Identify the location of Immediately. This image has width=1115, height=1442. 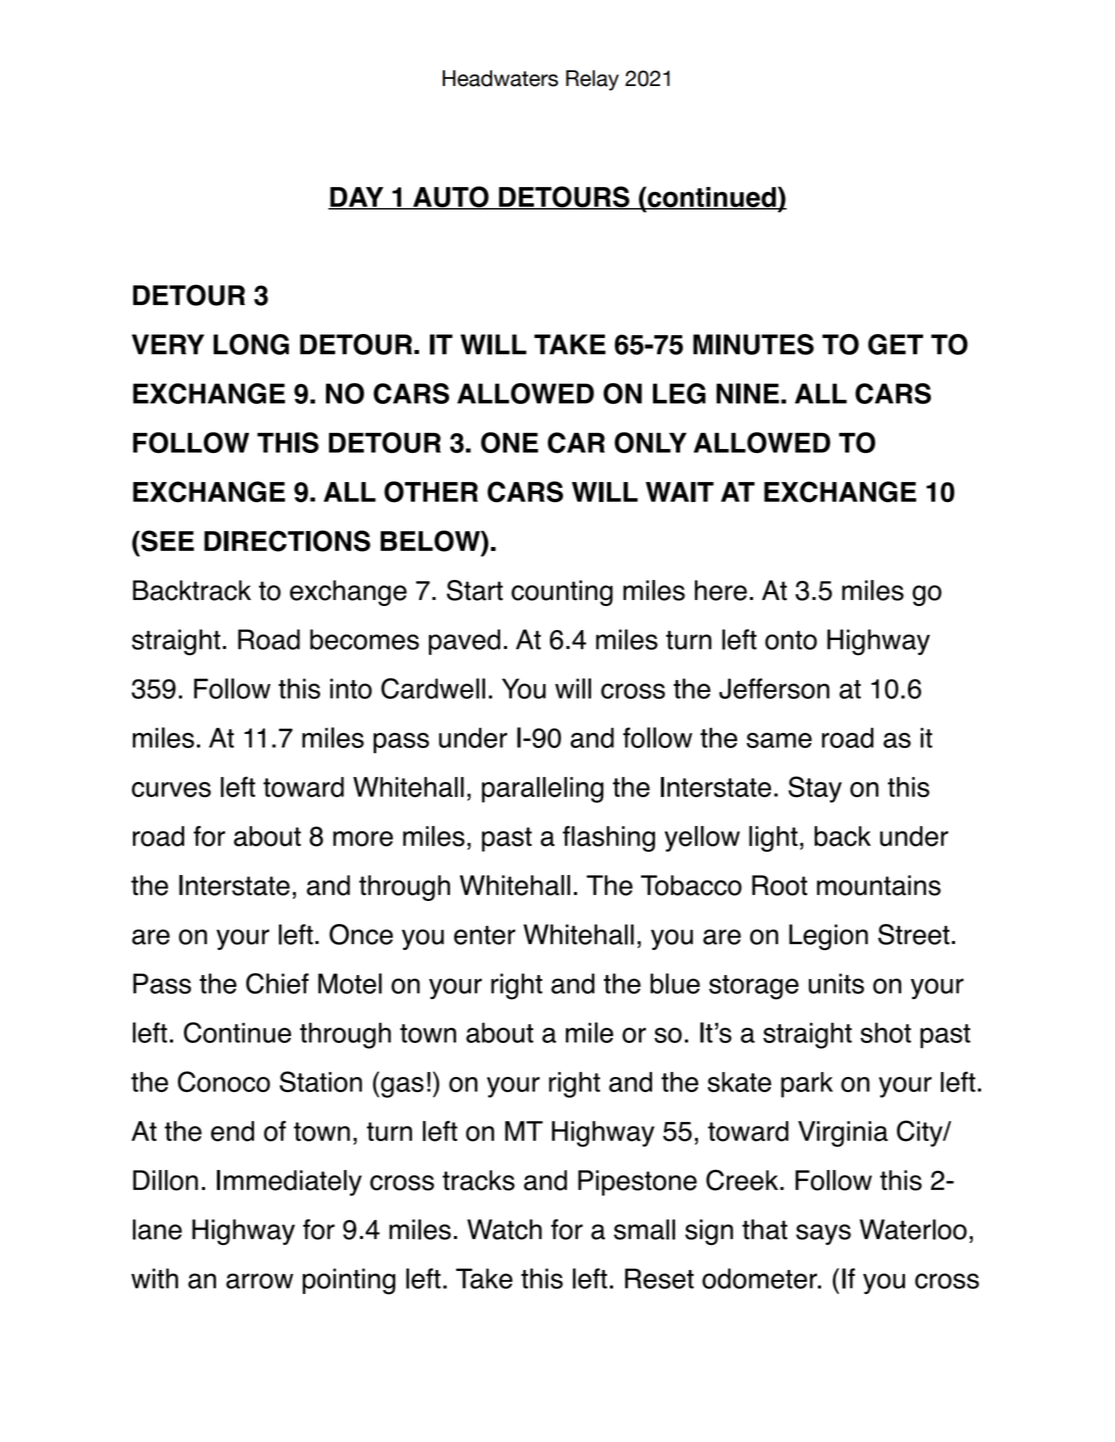
(289, 1183).
